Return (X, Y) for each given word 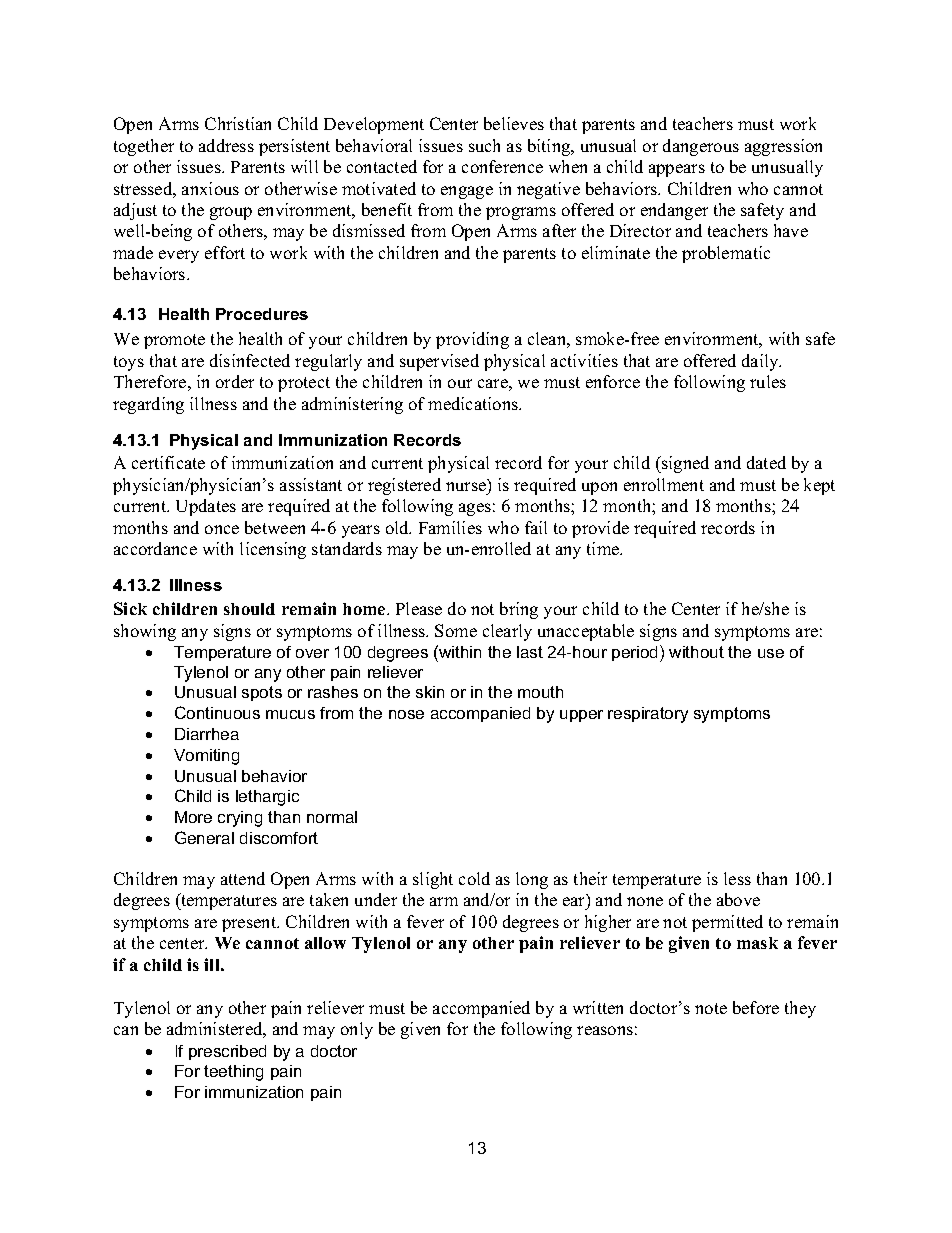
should (249, 609)
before (756, 1007)
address (226, 145)
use (771, 653)
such (484, 145)
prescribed (227, 1052)
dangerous (701, 147)
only (357, 1030)
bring (519, 610)
